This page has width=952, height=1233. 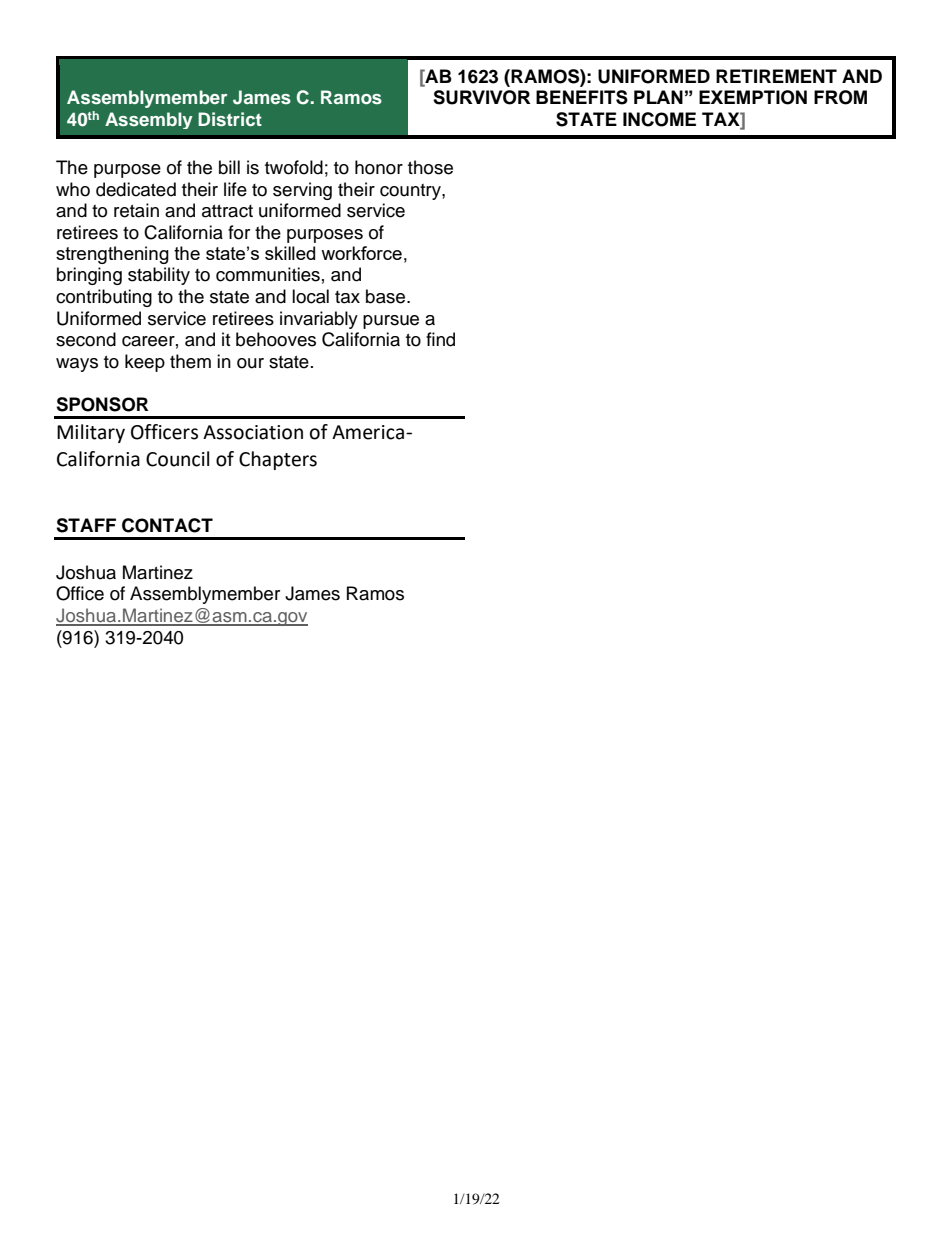 I want to click on base, so click(x=387, y=296).
